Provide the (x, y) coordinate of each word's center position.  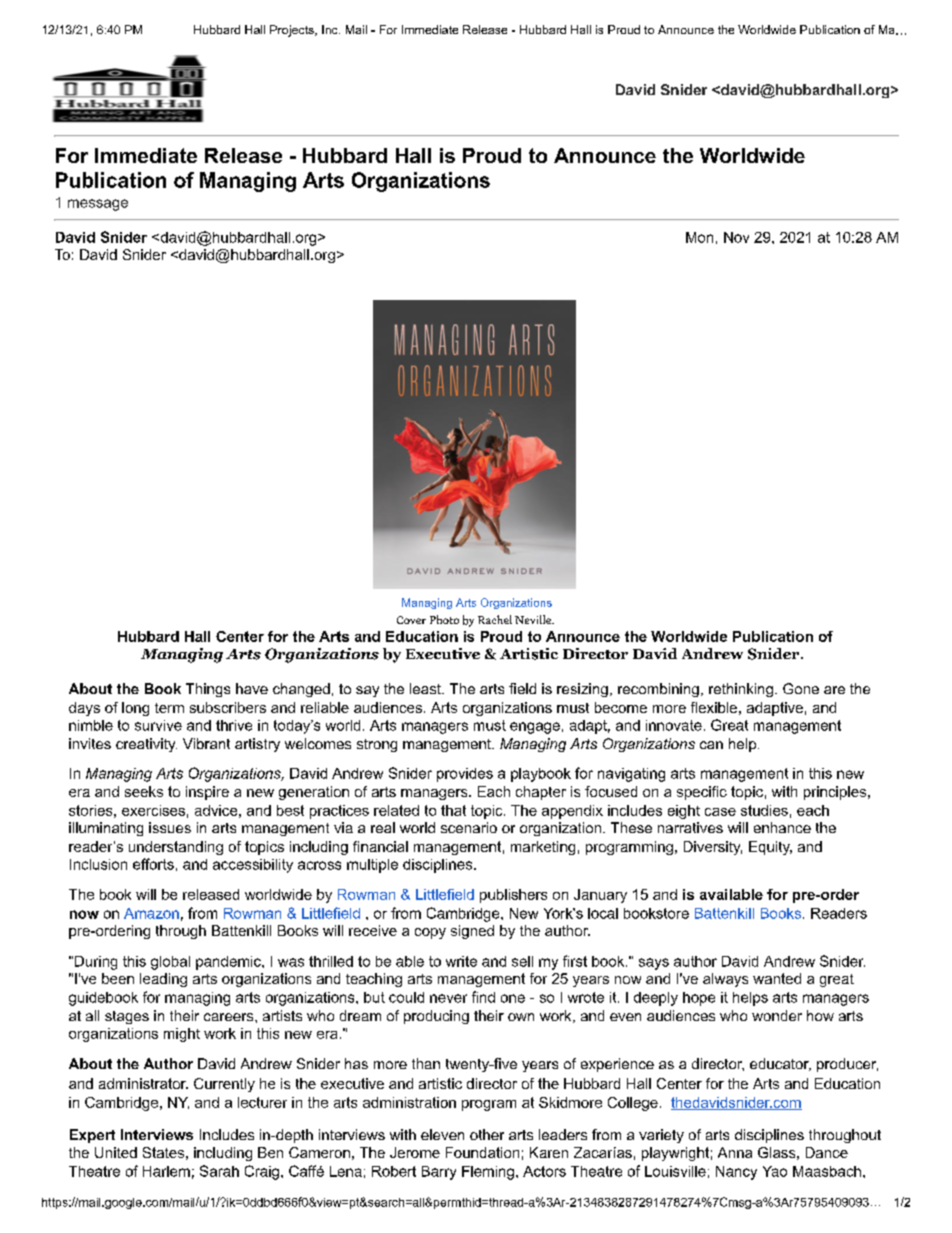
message (98, 205)
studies (764, 810)
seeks (144, 791)
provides (465, 775)
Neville (534, 619)
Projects (293, 31)
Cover (411, 620)
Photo (444, 619)
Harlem (166, 1171)
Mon (699, 237)
